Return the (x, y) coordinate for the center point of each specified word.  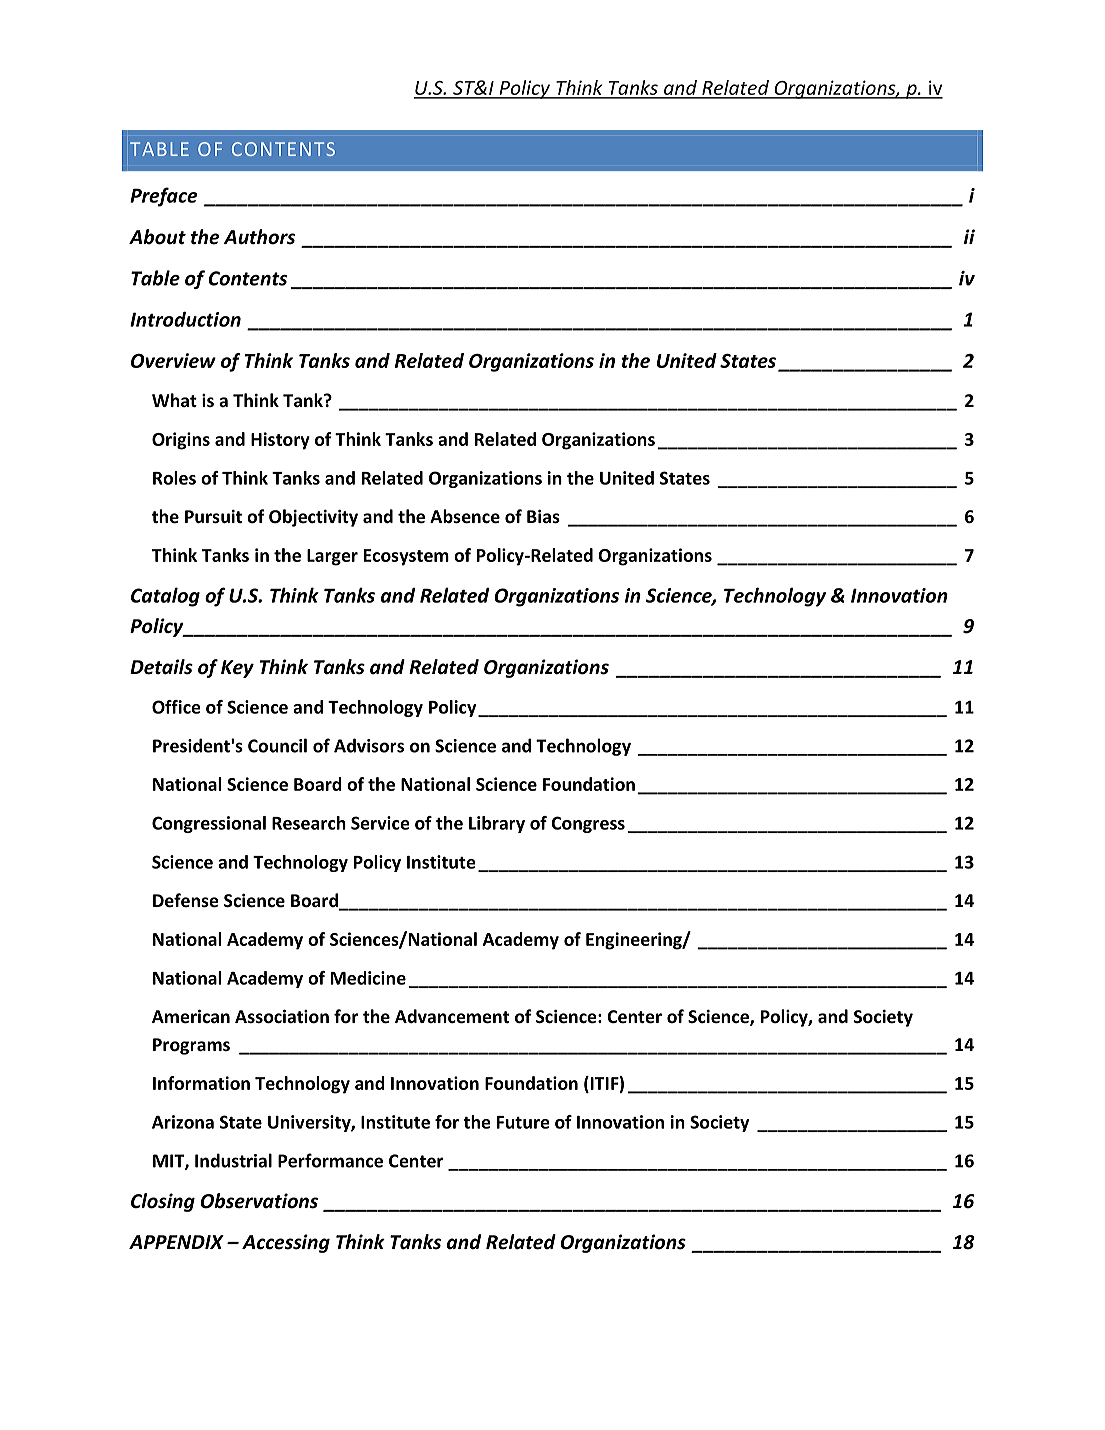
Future (523, 1122)
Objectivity (313, 518)
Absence (465, 516)
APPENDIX (176, 1242)
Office (176, 707)
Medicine (368, 978)
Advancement (452, 1016)
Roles (174, 478)
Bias (543, 517)
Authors (259, 237)
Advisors (369, 745)
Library (497, 824)
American (191, 1017)
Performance (330, 1160)
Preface (163, 197)
